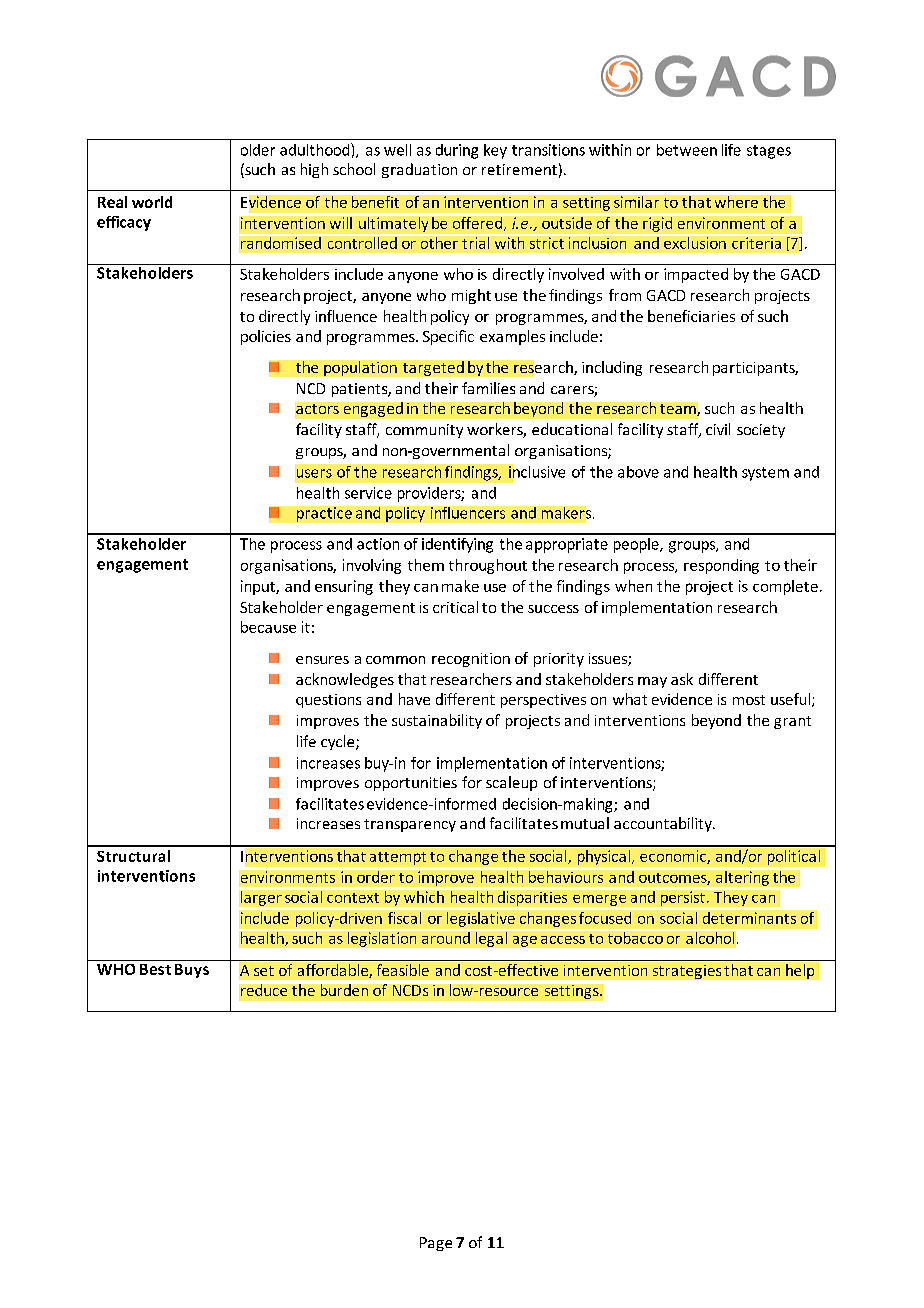 This image has height=1308, width=924. I want to click on Page, so click(436, 1244).
